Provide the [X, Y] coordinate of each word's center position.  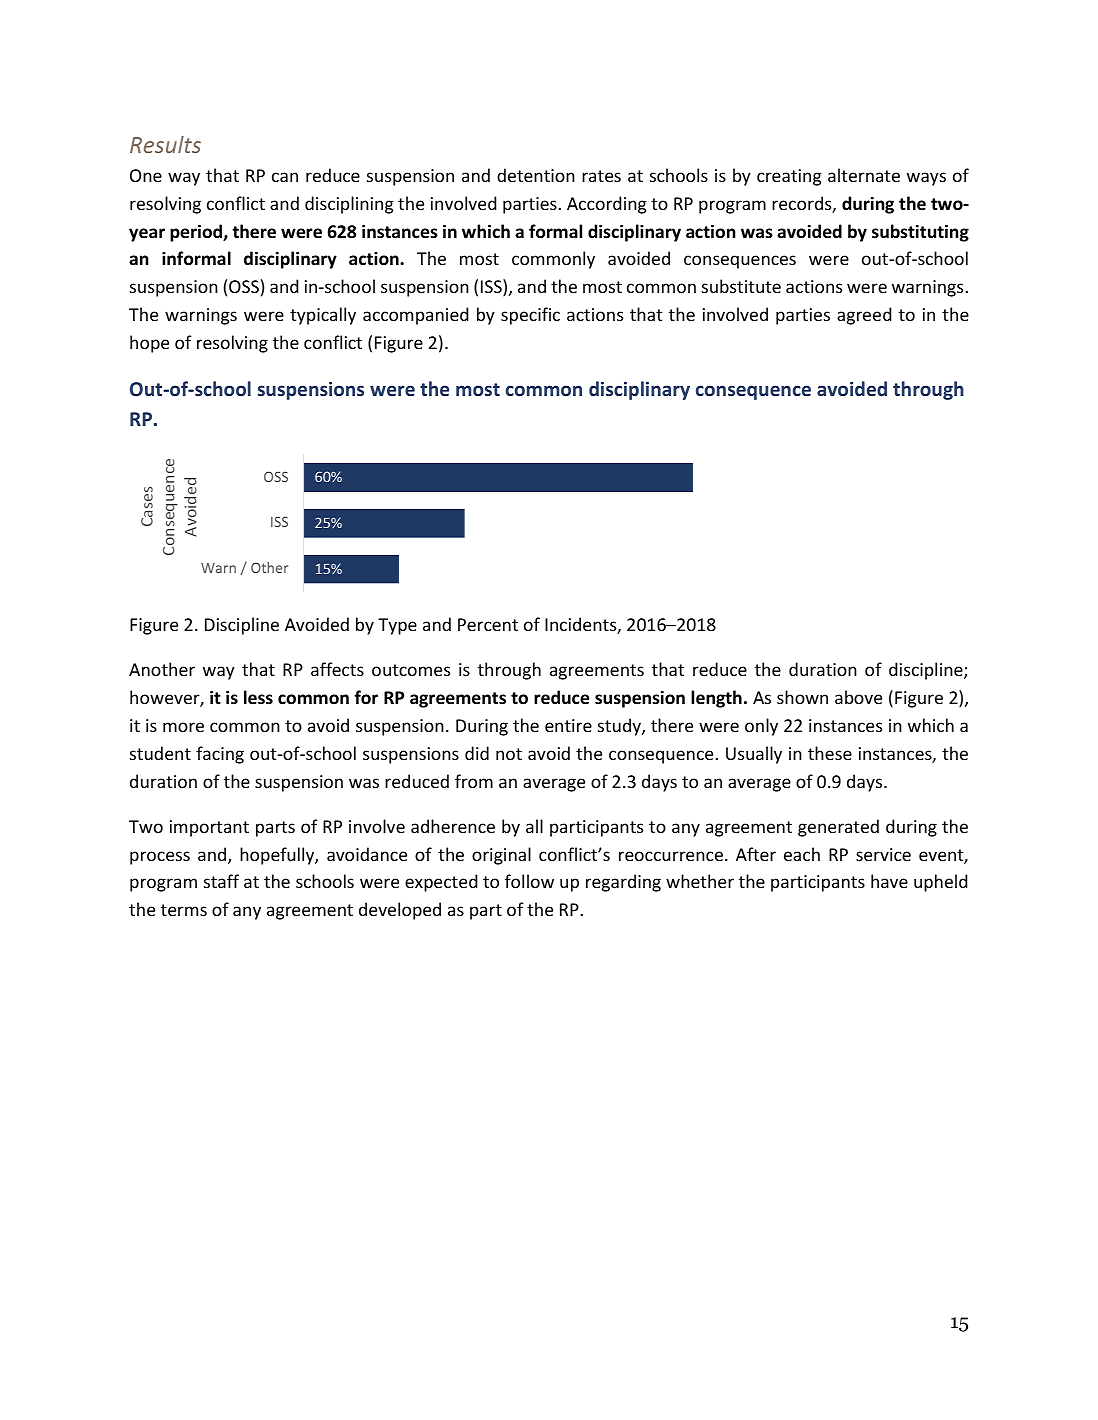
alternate [864, 175]
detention [536, 175]
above [858, 697]
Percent [488, 624]
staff [221, 881]
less [258, 697]
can [285, 177]
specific [530, 316]
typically [323, 316]
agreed [864, 316]
